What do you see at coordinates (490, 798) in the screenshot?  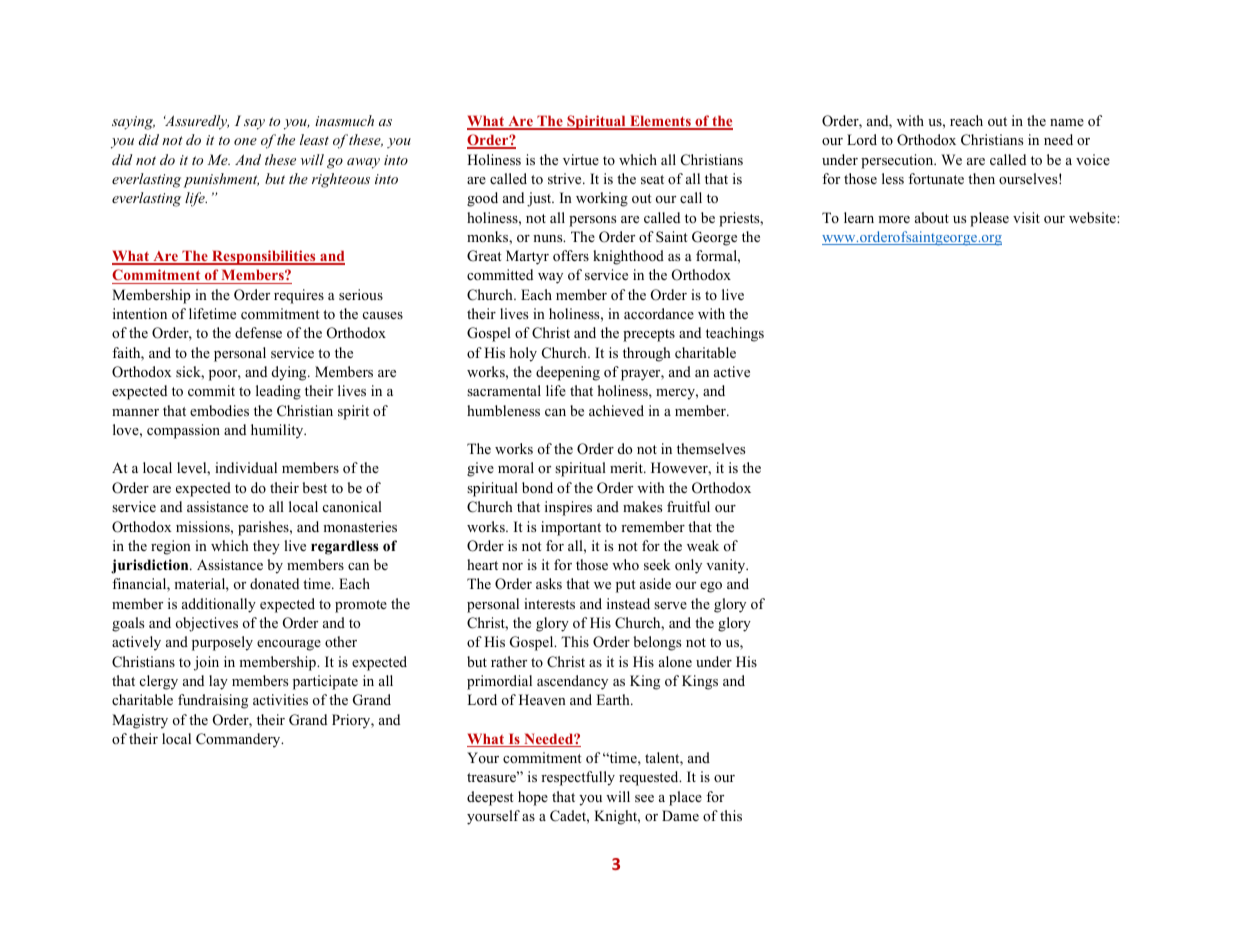 I see `deepest` at bounding box center [490, 798].
